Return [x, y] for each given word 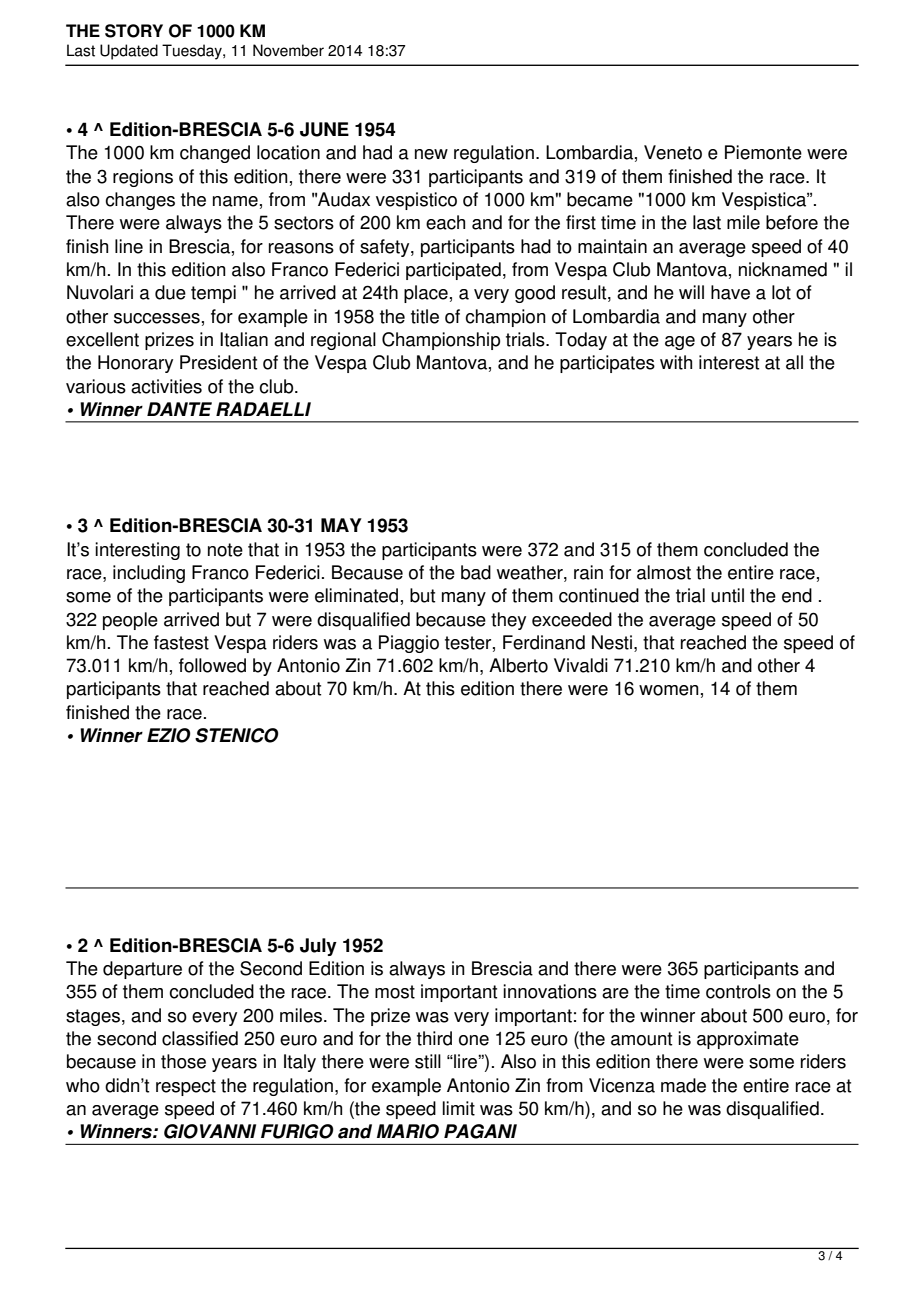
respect [186, 1087]
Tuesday [193, 52]
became [600, 199]
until [727, 595]
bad [476, 572]
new [431, 154]
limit [458, 1108]
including [149, 574]
